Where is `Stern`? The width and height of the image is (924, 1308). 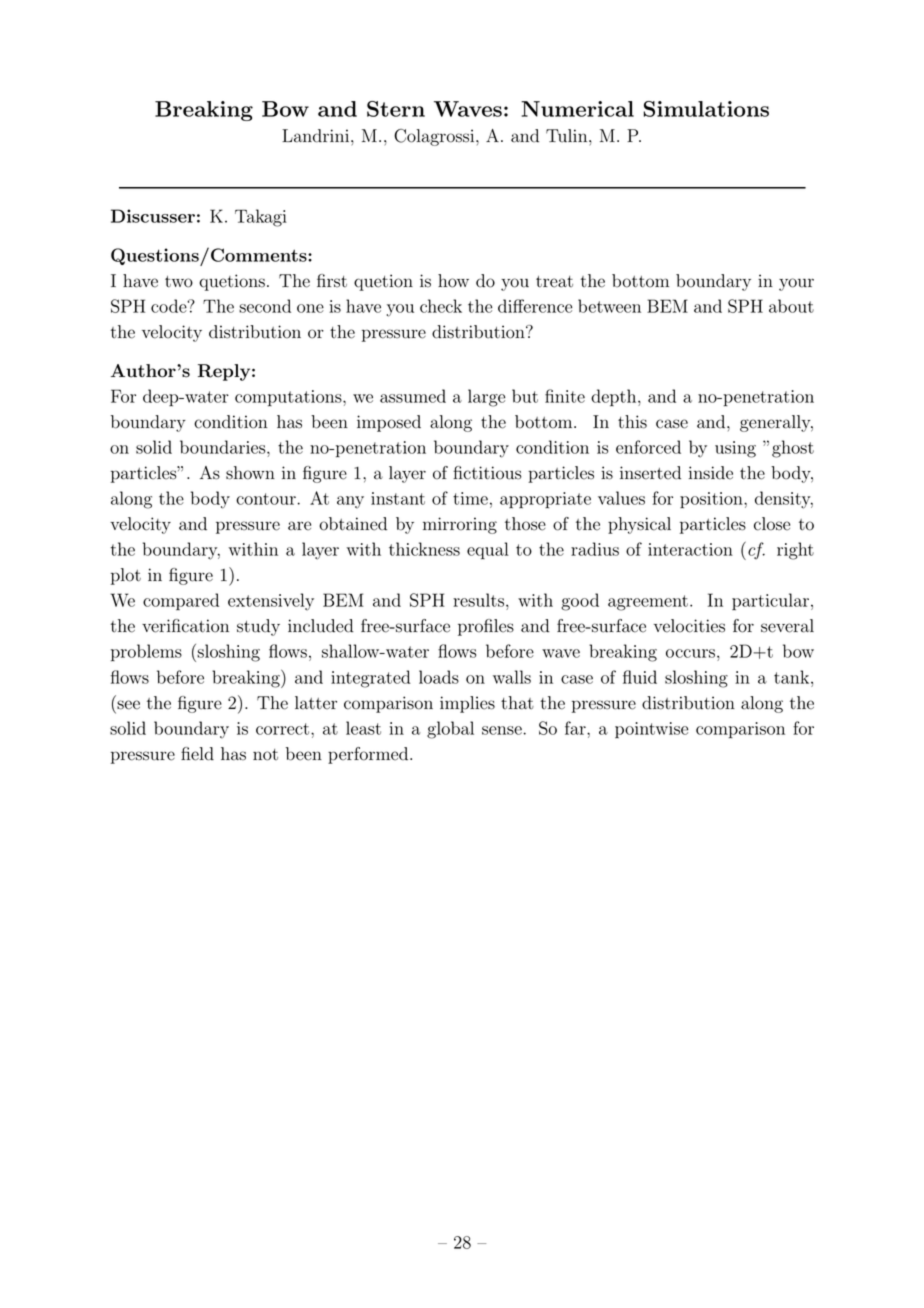
Stern is located at coordinates (396, 109).
